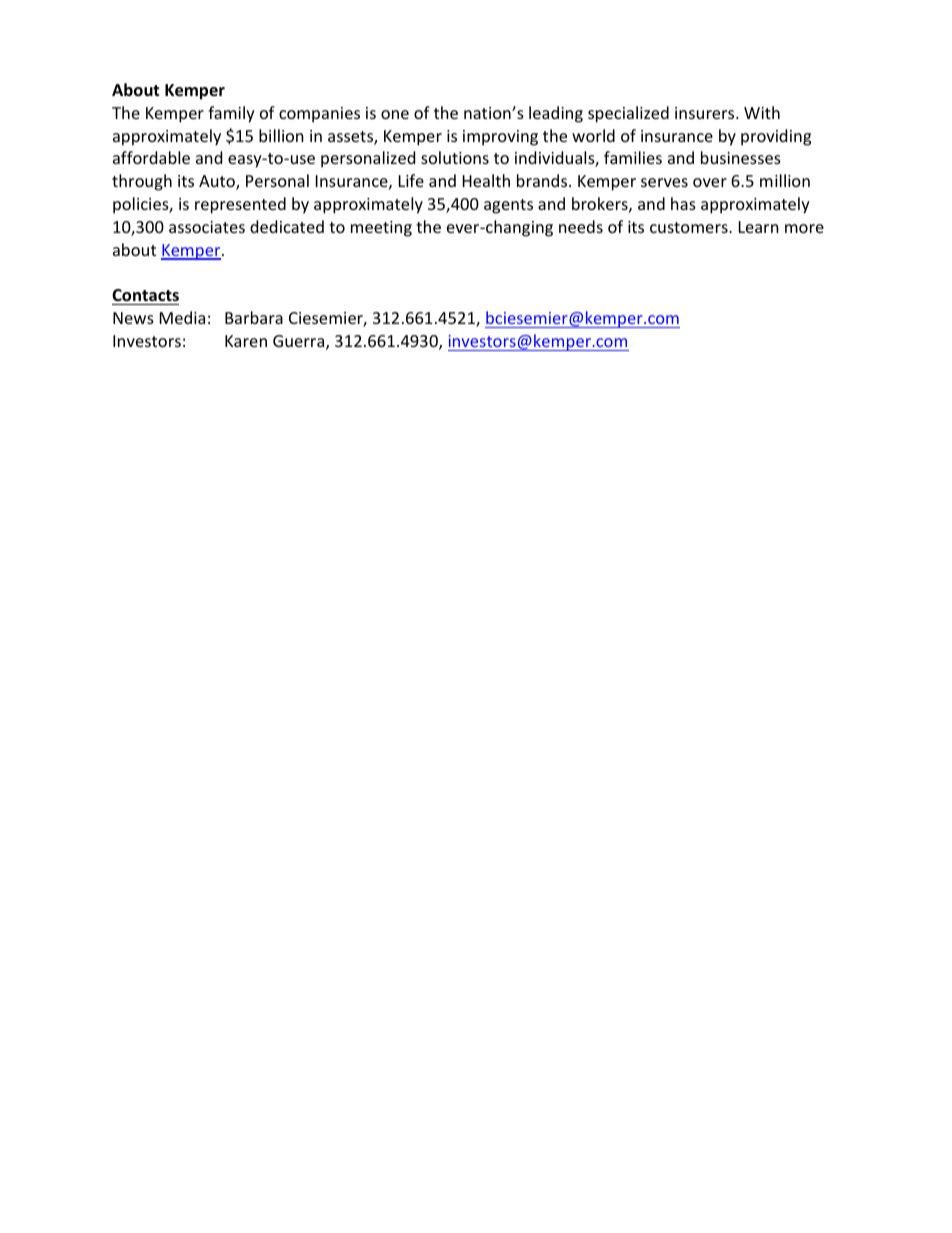  Describe the element at coordinates (706, 113) in the screenshot. I see `insurers` at that location.
